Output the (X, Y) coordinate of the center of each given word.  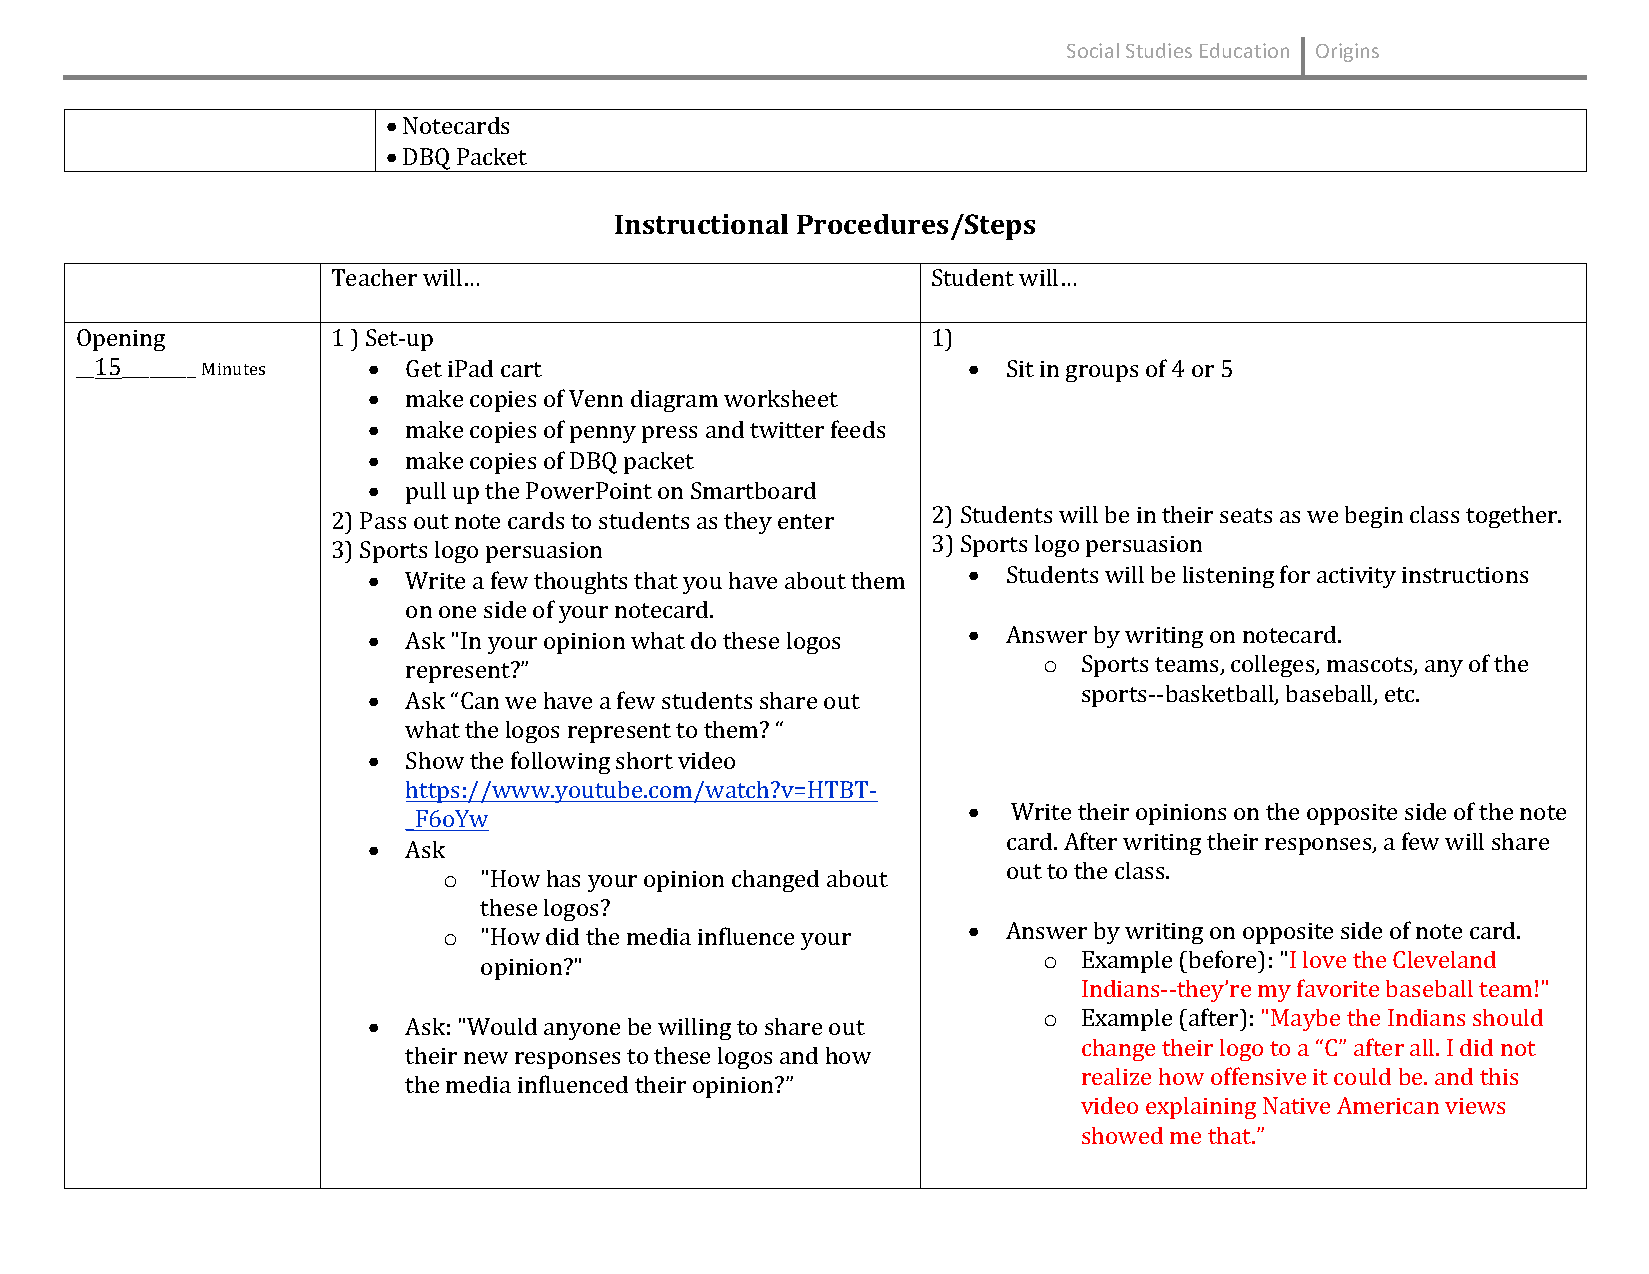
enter (806, 521)
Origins (1347, 52)
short (644, 760)
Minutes (233, 369)
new (486, 1058)
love (1324, 959)
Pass (383, 520)
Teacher (374, 277)
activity (1356, 577)
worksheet (781, 398)
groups (1102, 373)
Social (1093, 50)
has (563, 878)
